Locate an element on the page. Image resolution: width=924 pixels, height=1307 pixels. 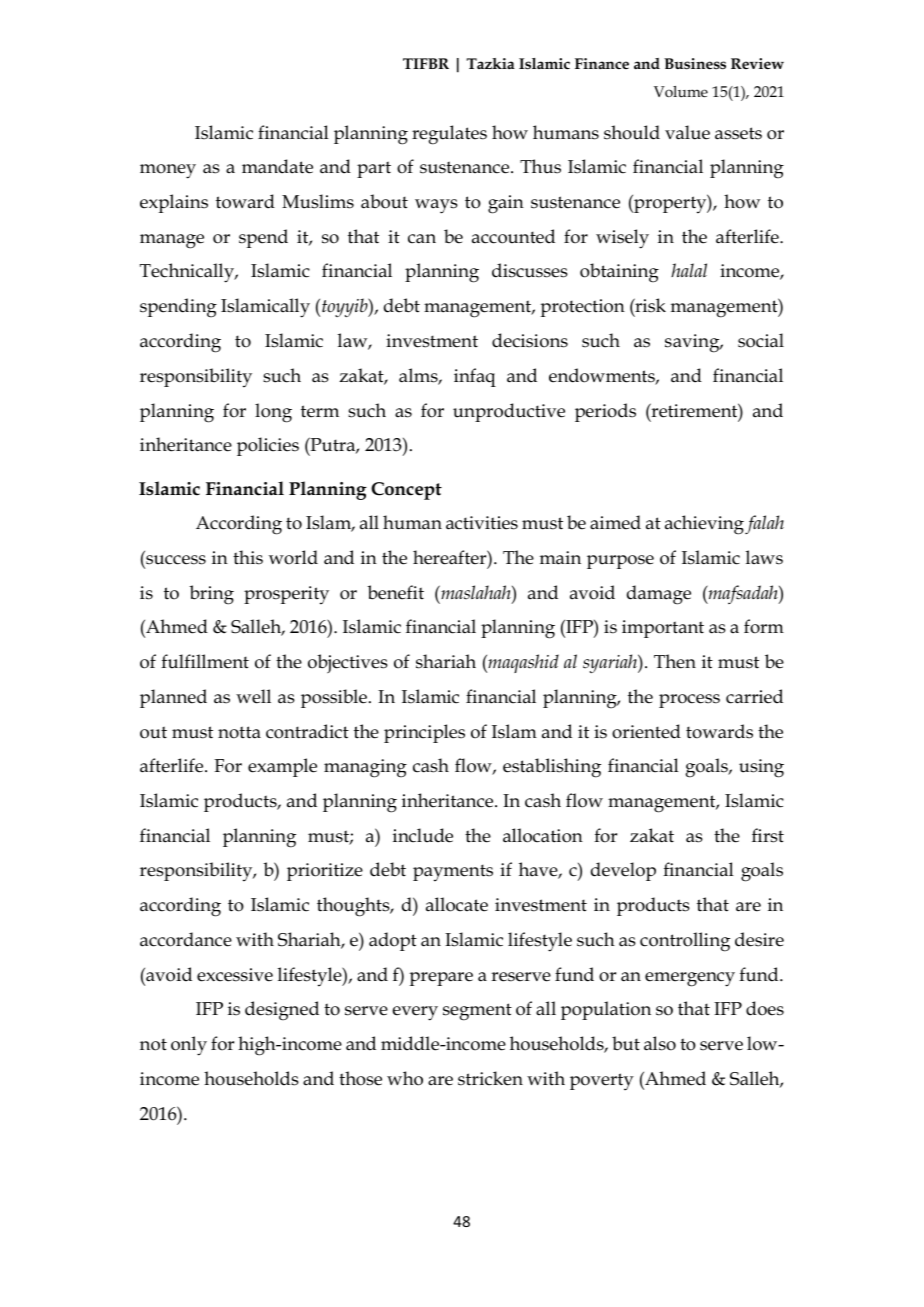
first is located at coordinates (768, 835).
